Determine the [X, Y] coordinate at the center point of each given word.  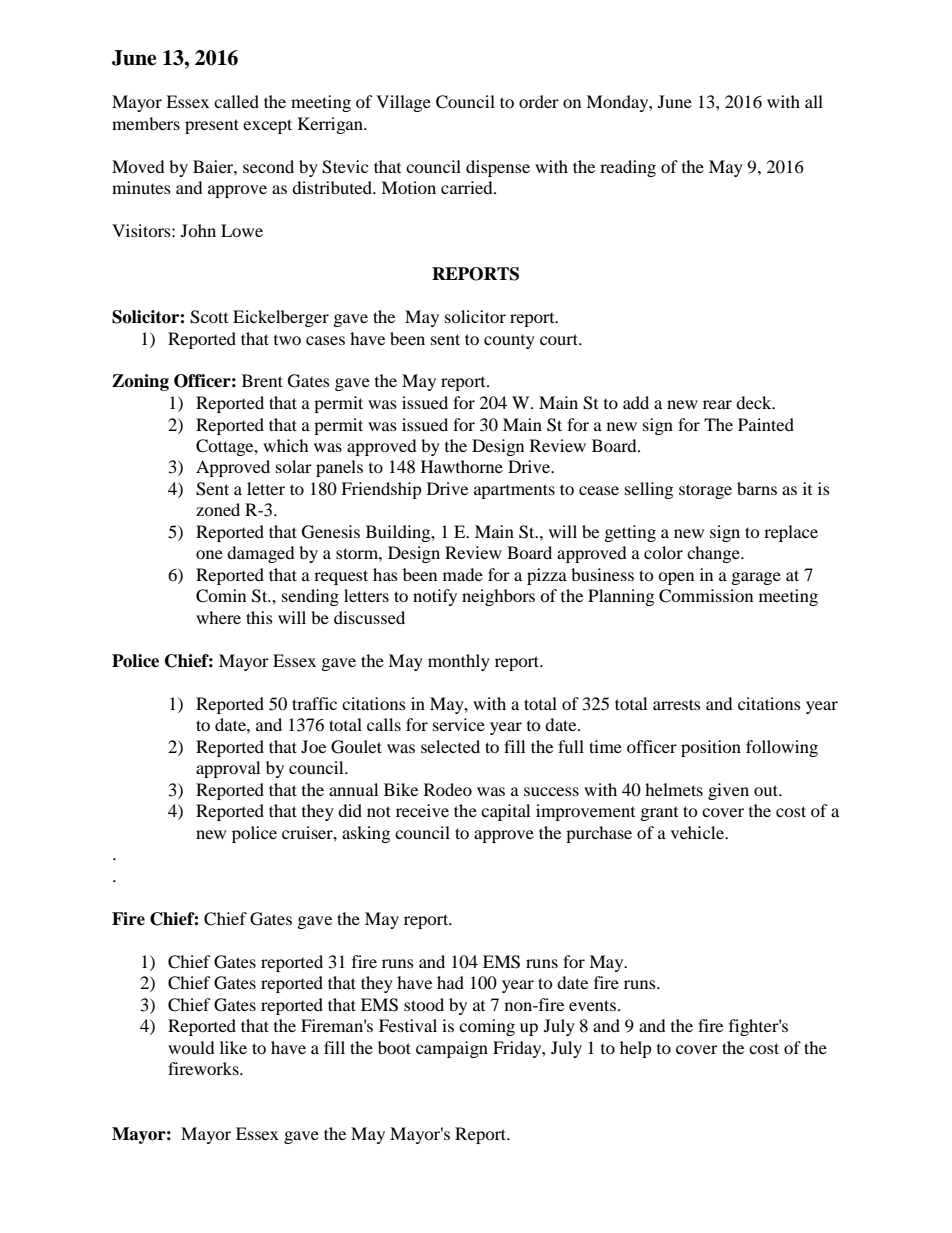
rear [717, 404]
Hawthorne [462, 466]
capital [505, 812]
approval [228, 769]
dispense [498, 168]
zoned [218, 509]
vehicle [698, 832]
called [236, 101]
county [509, 342]
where [218, 617]
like [233, 1047]
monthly [459, 662]
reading [628, 168]
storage [705, 491]
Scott [209, 317]
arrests [677, 704]
